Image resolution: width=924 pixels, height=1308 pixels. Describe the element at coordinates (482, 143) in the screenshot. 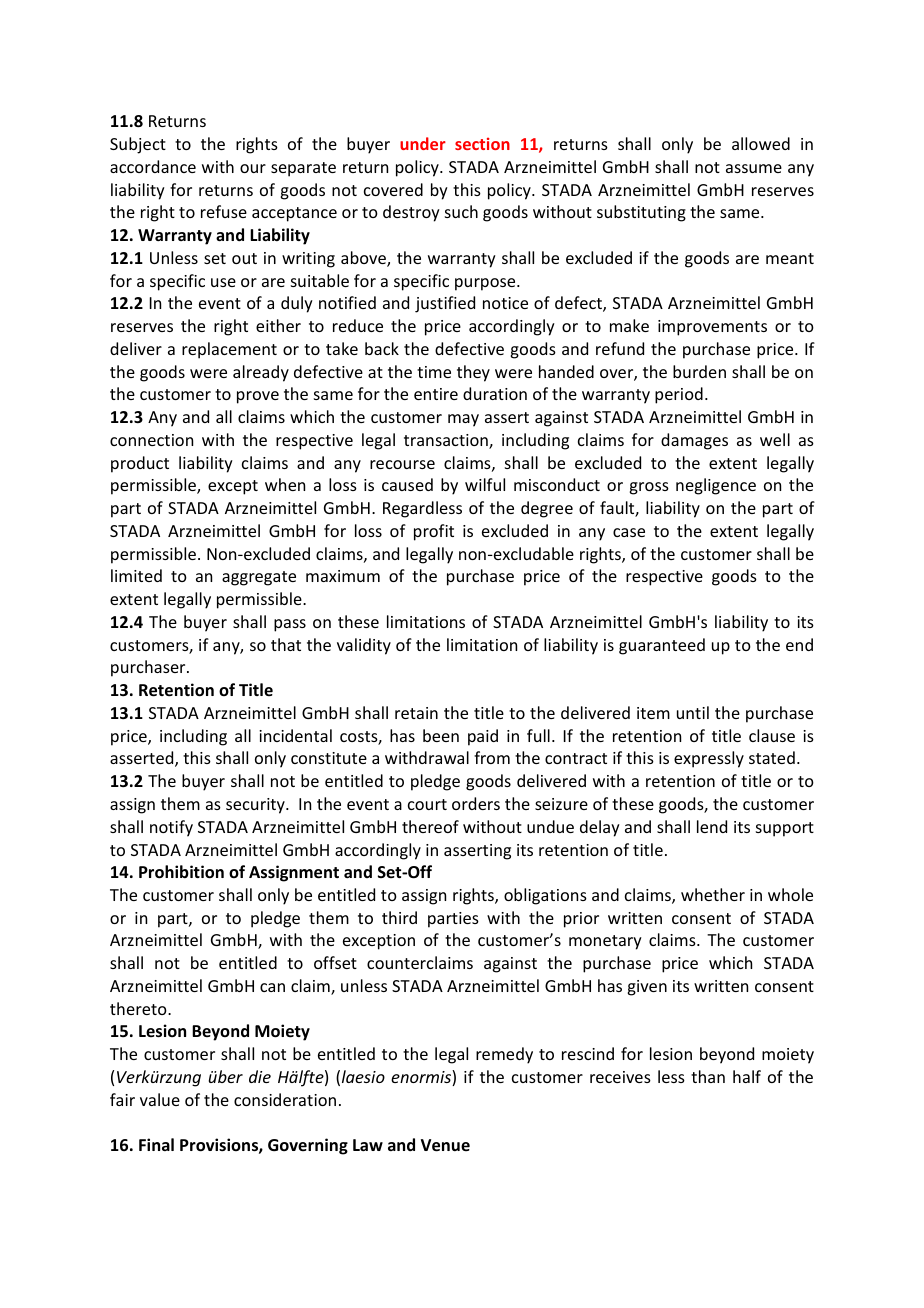

I see `section` at that location.
